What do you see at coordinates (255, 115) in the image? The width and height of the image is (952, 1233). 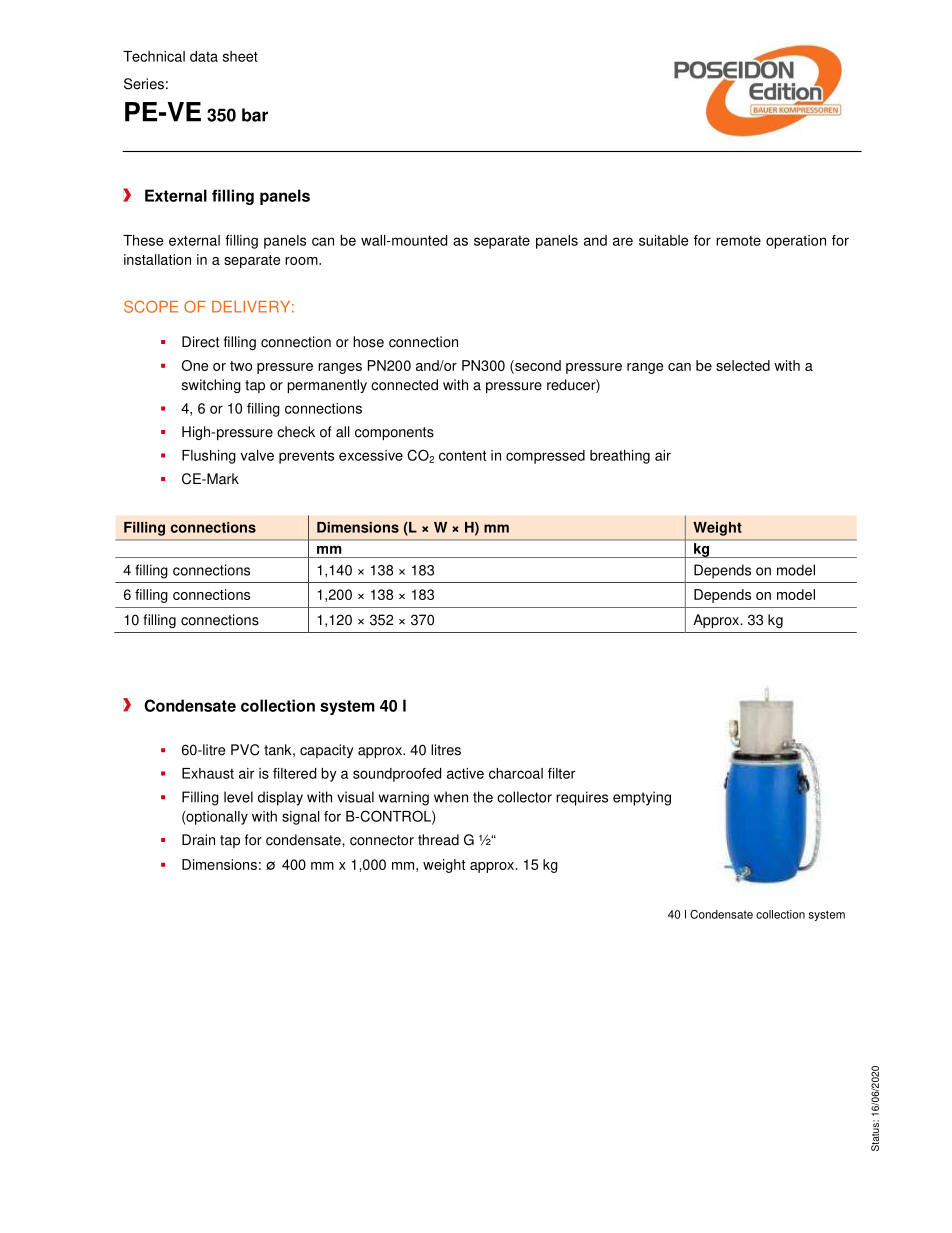 I see `bar` at bounding box center [255, 115].
